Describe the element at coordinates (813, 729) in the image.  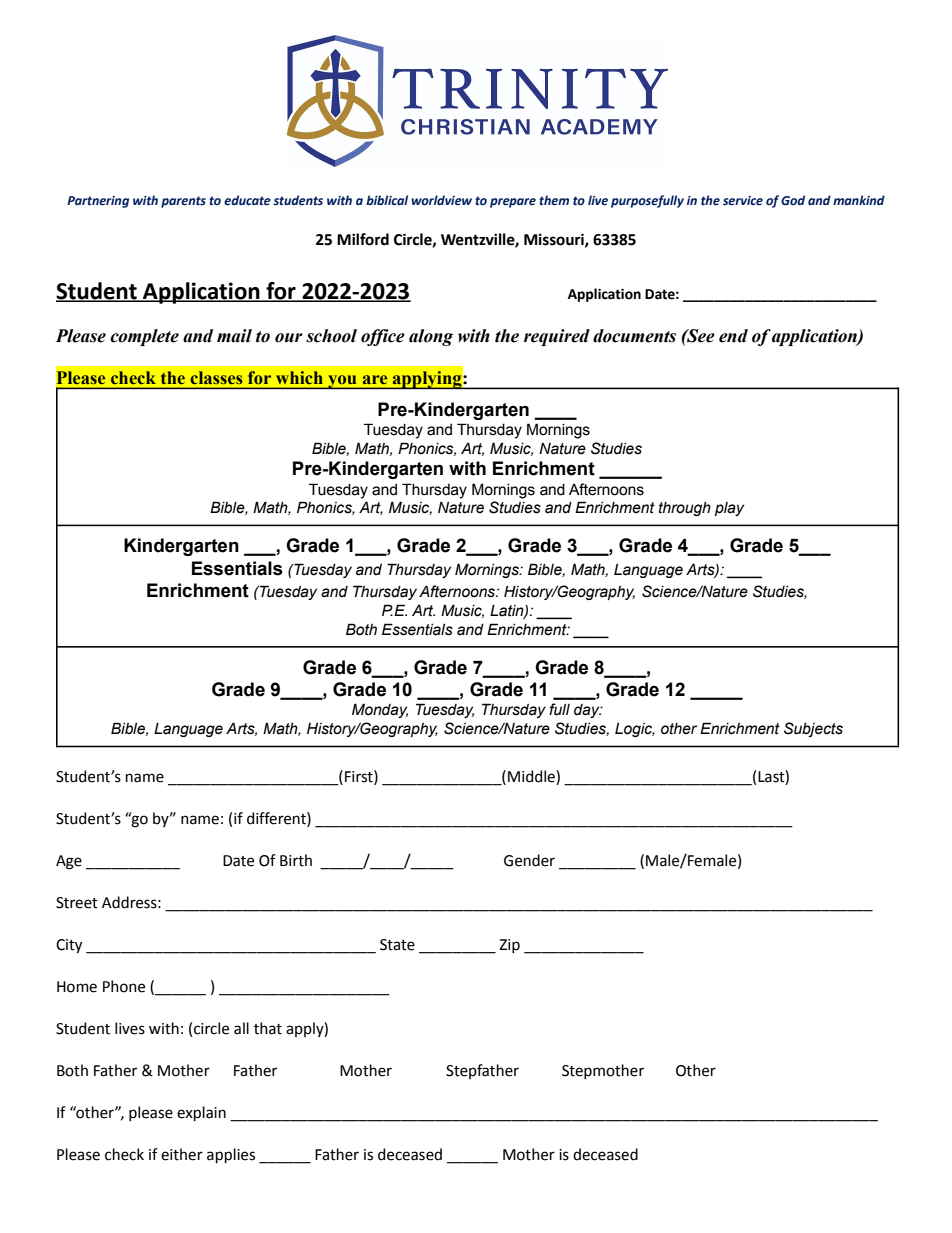
I see `Subjects` at that location.
